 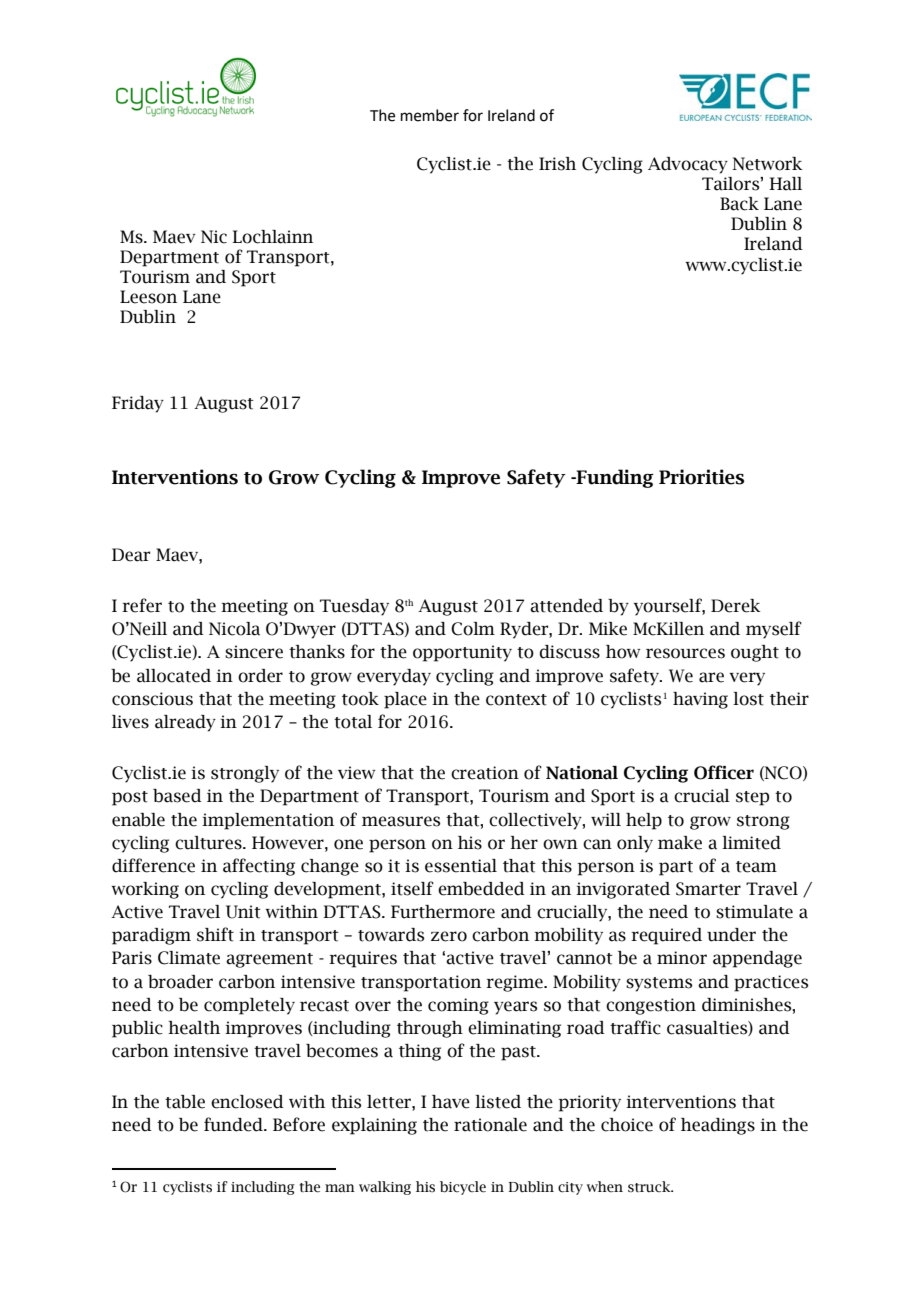 What do you see at coordinates (473, 629) in the document?
I see `Colm` at bounding box center [473, 629].
